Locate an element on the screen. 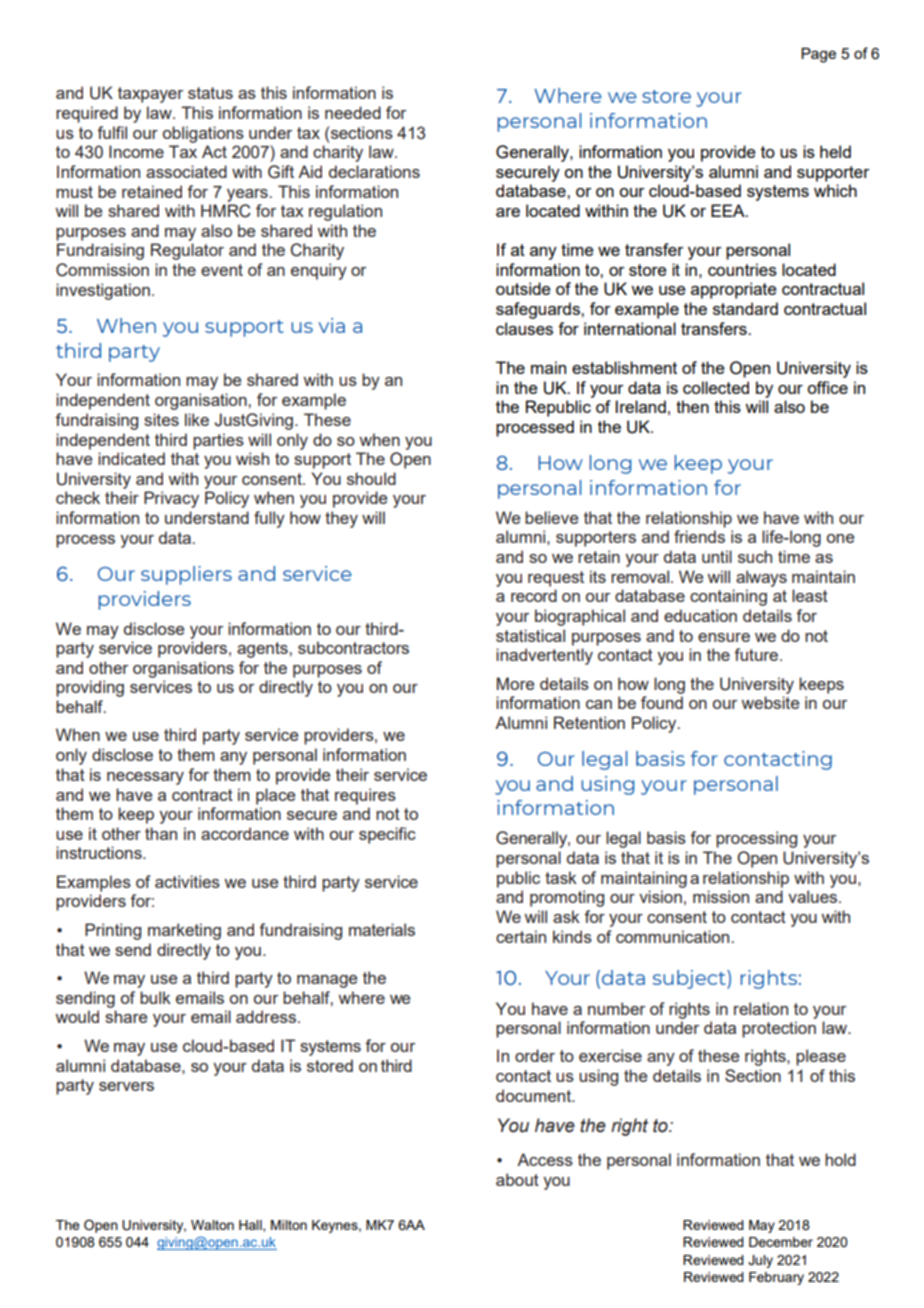 This screenshot has height=1308, width=924. Privacy is located at coordinates (171, 499).
